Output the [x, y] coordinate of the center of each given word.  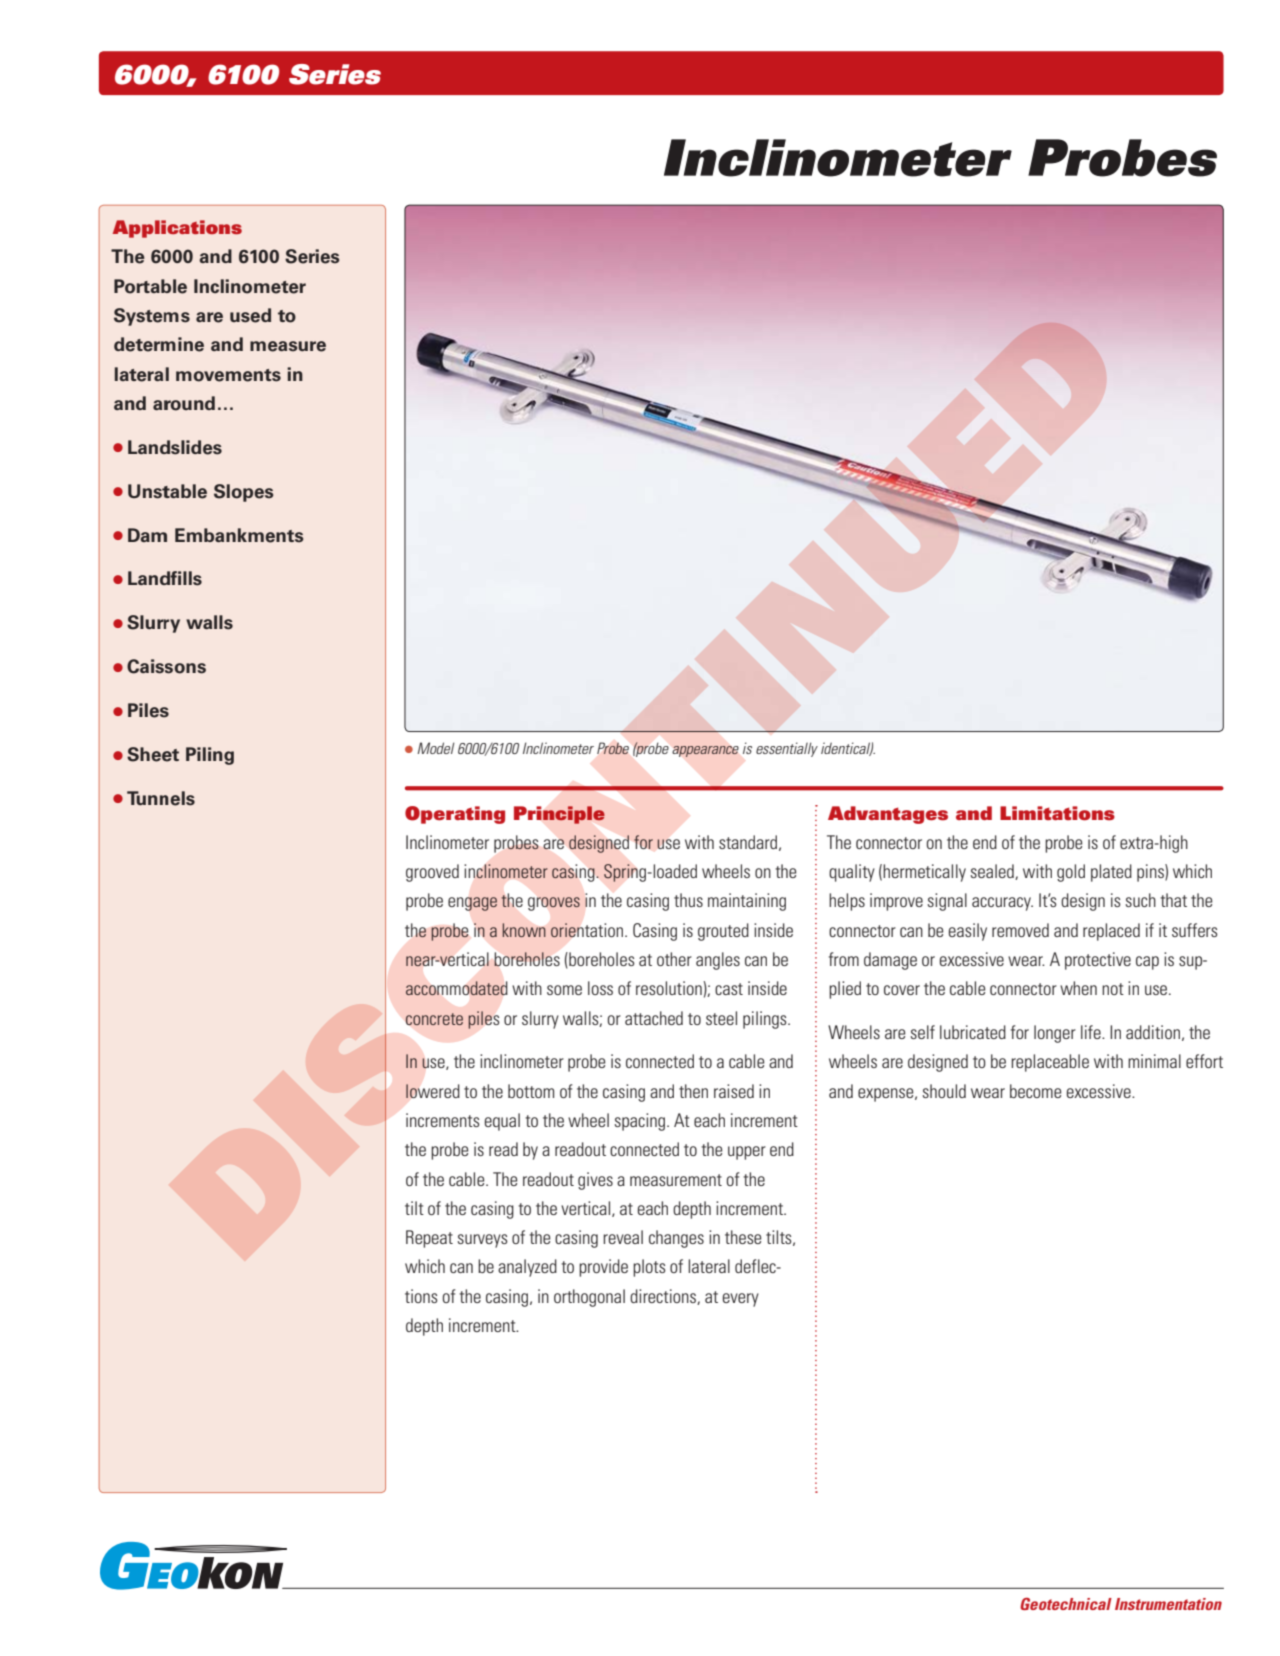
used [250, 315]
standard [748, 842]
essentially [787, 749]
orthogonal [589, 1298]
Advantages [888, 815]
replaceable [1050, 1063]
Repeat [429, 1239]
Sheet [153, 754]
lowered [433, 1091]
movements [228, 375]
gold [1071, 873]
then [693, 1091]
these [743, 1237]
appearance [706, 751]
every [741, 1300]
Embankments [239, 535]
